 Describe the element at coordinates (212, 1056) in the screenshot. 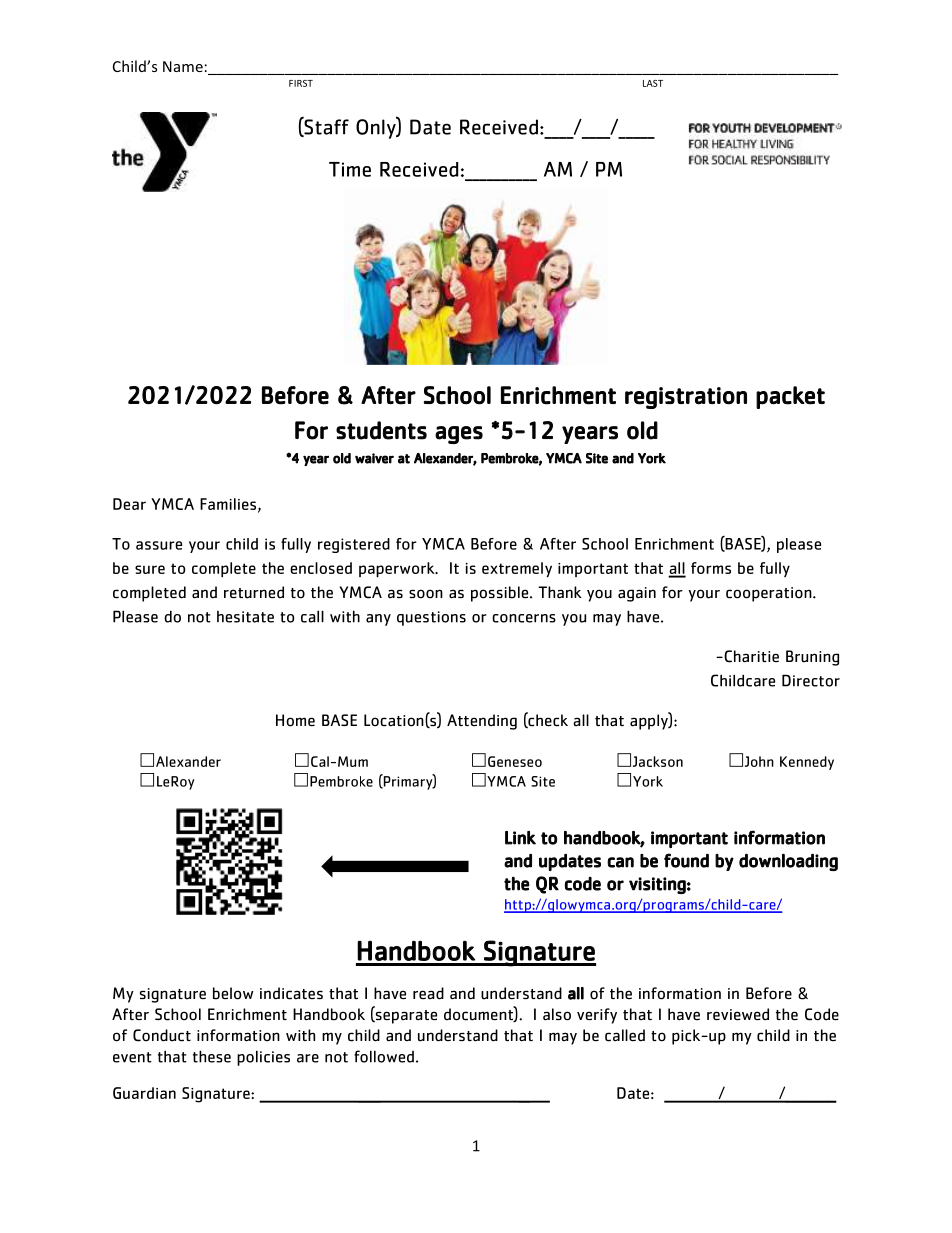

I see `these` at that location.
